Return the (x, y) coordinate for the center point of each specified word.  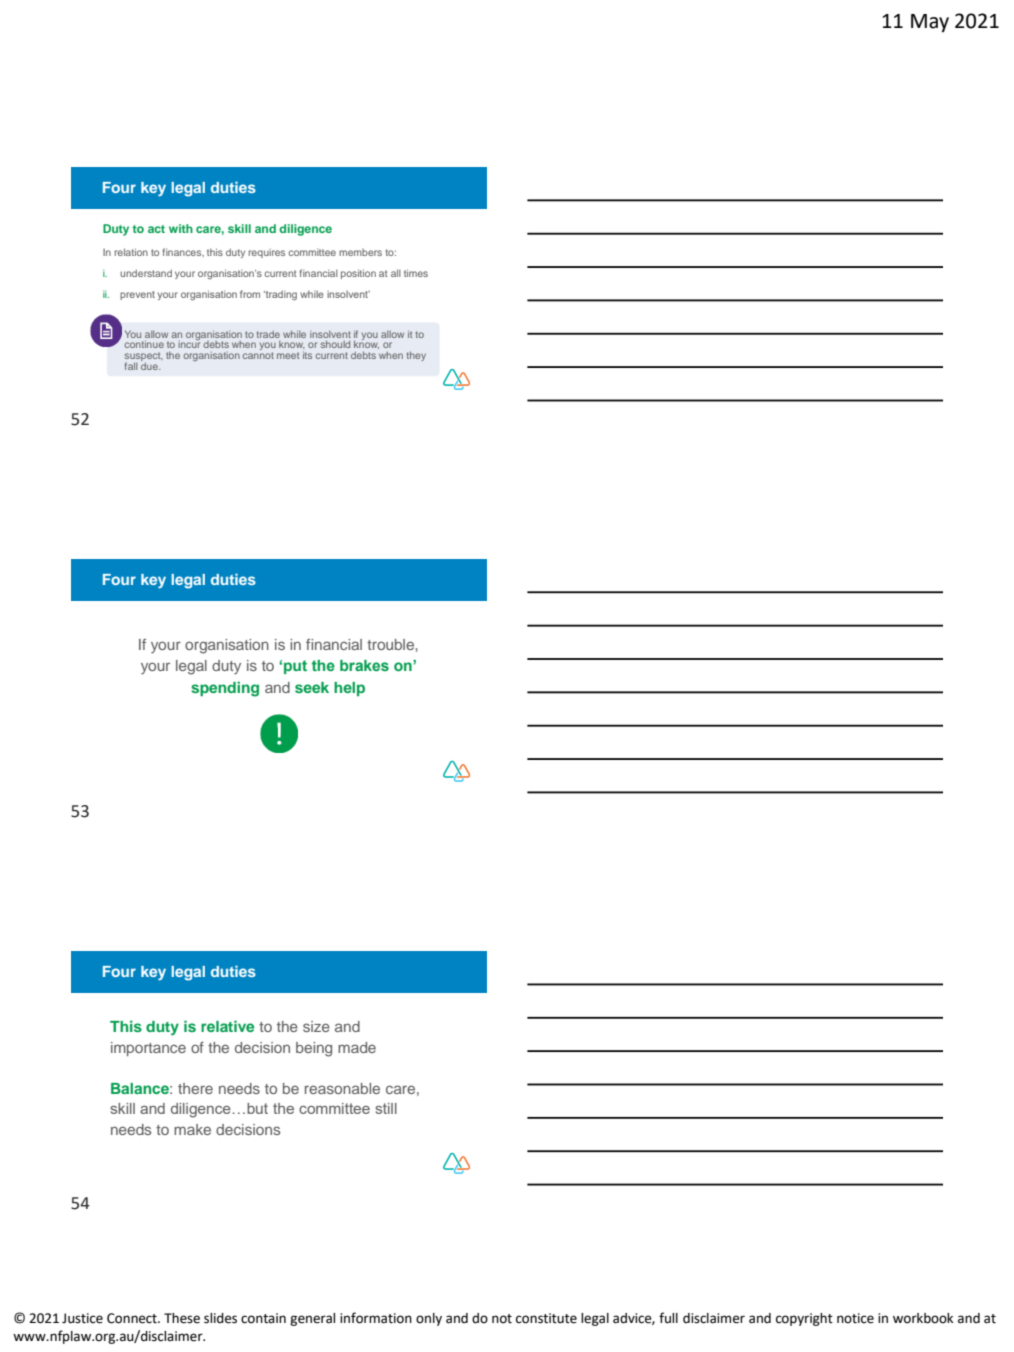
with (181, 228)
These (182, 1318)
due (150, 365)
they (416, 356)
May (930, 23)
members (360, 252)
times (416, 273)
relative (227, 1026)
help (349, 689)
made (357, 1047)
